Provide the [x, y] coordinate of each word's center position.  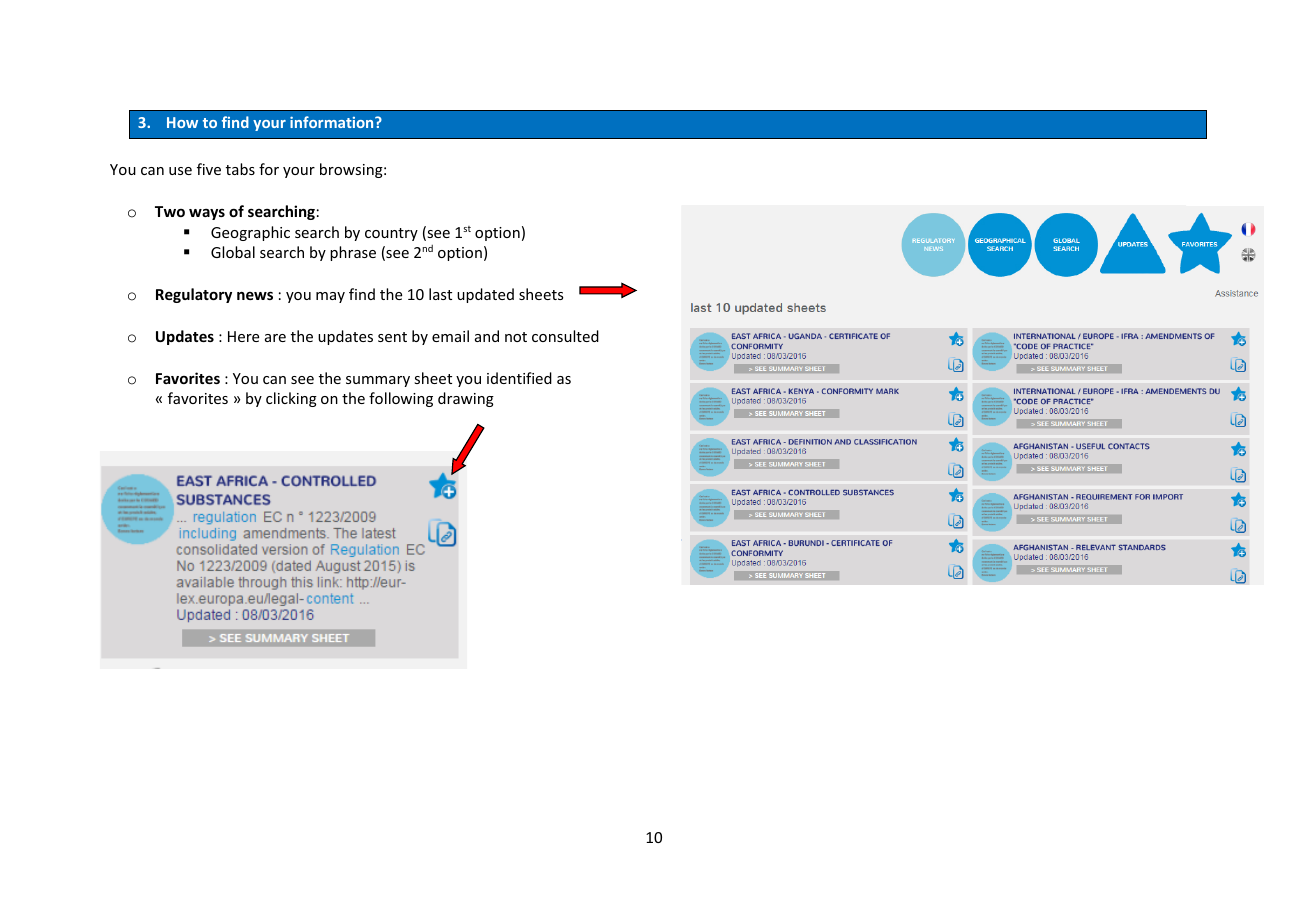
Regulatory [194, 295]
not [516, 337]
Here [243, 336]
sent [392, 337]
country [391, 234]
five [209, 169]
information [333, 122]
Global [233, 252]
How [182, 122]
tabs [240, 169]
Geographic [250, 233]
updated [485, 295]
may [330, 297]
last [440, 294]
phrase [353, 253]
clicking [291, 399]
